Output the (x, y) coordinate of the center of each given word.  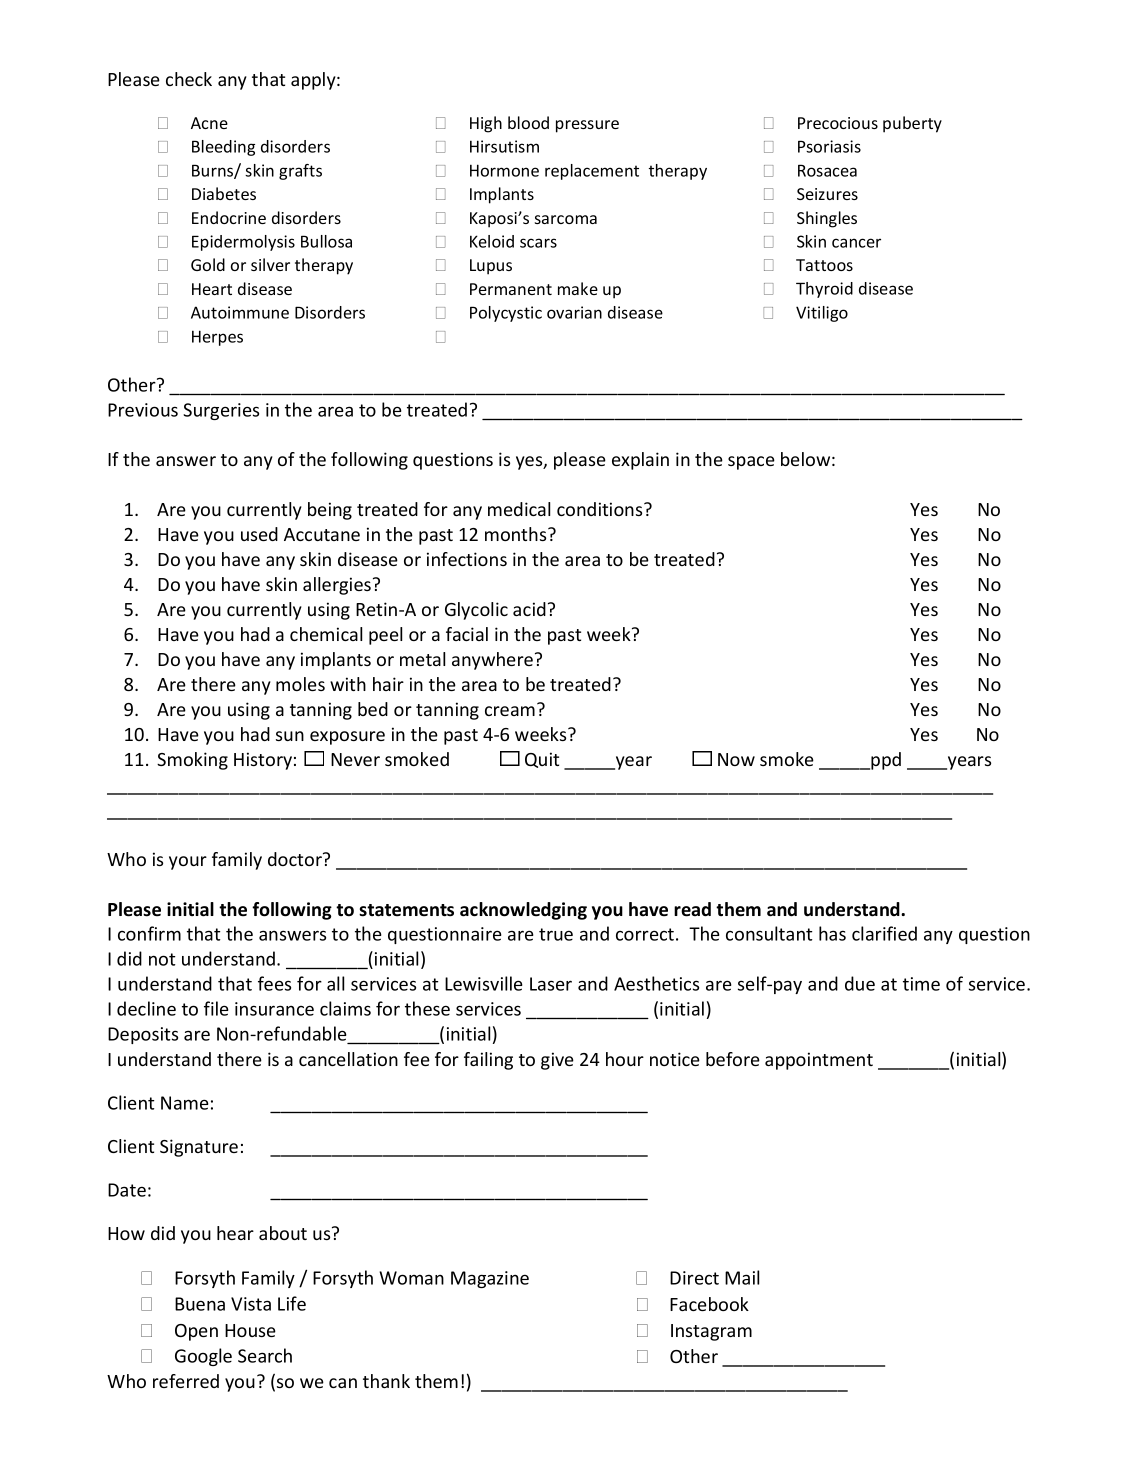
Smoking (192, 761)
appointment (819, 1061)
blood (528, 122)
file (216, 1008)
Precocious (838, 123)
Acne (209, 123)
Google (203, 1357)
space (751, 463)
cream (510, 711)
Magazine (490, 1279)
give (557, 1061)
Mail (742, 1277)
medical (519, 509)
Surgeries (221, 411)
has (832, 933)
